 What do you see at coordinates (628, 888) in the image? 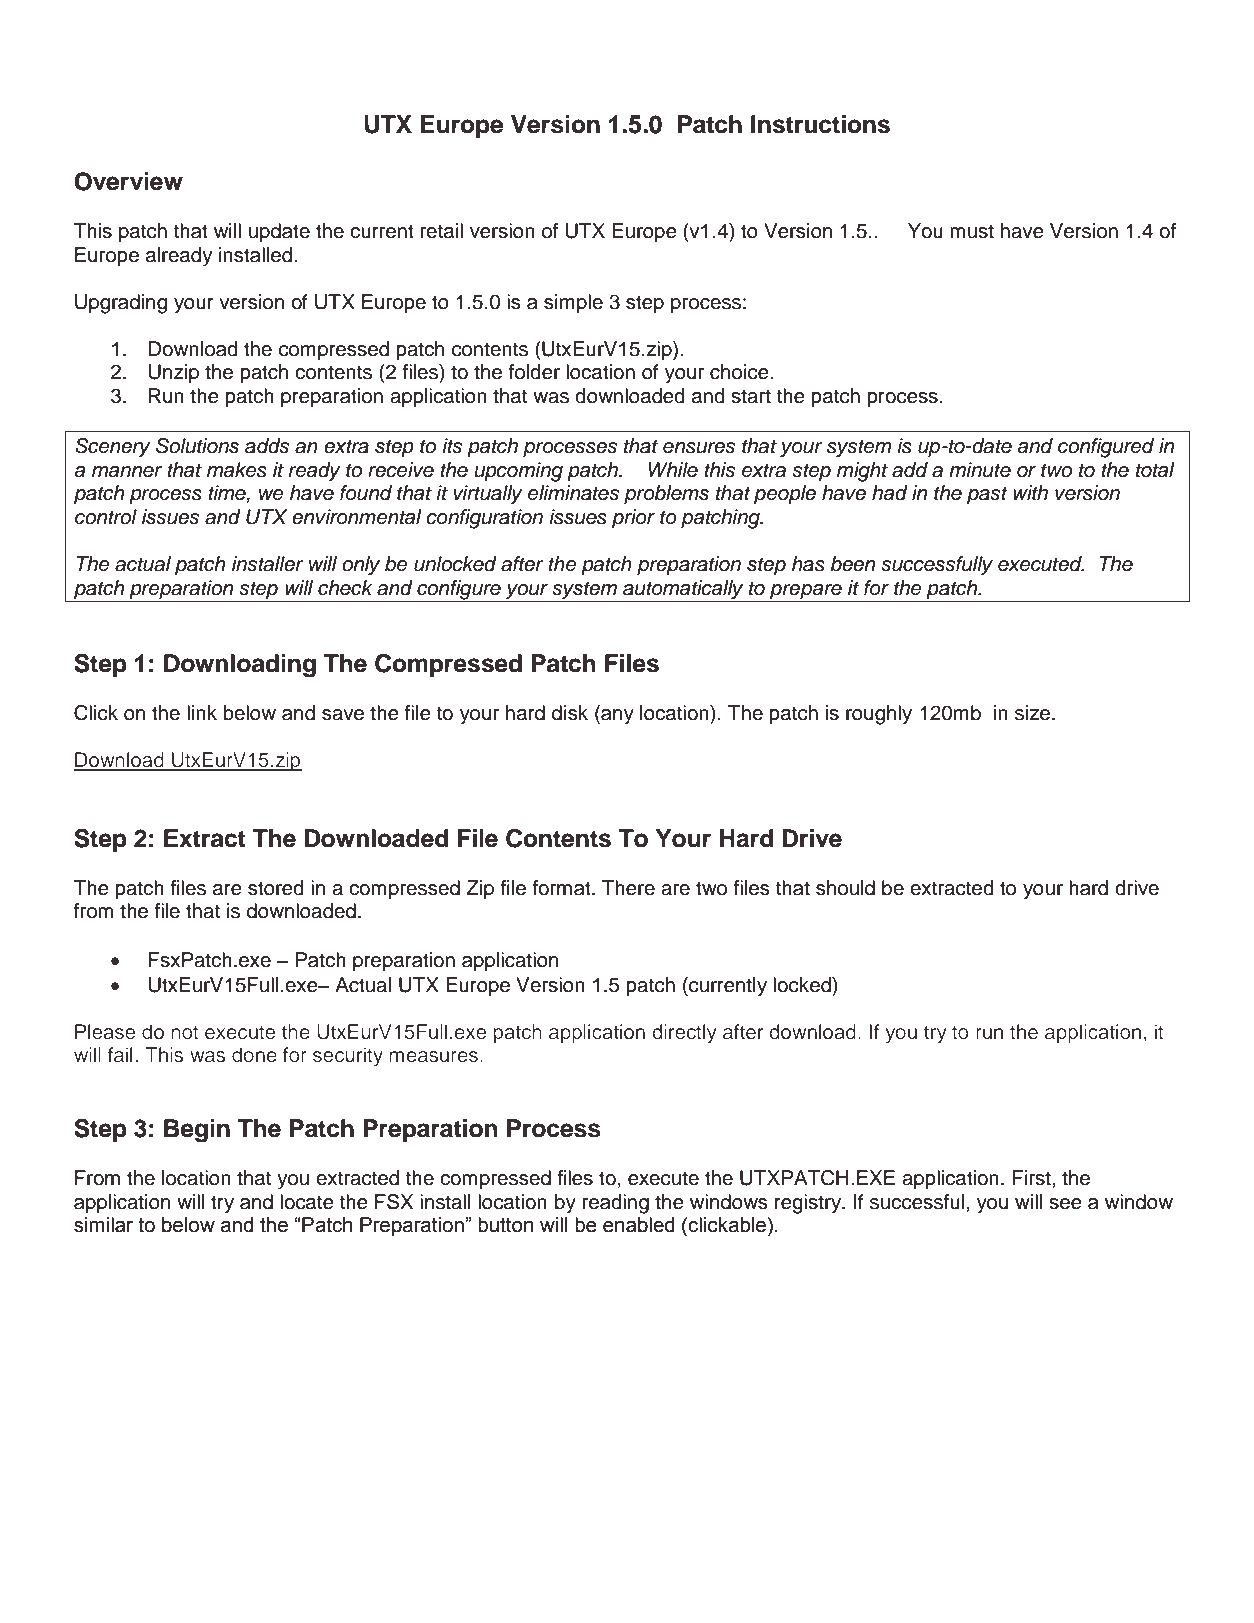
I see `There` at bounding box center [628, 888].
